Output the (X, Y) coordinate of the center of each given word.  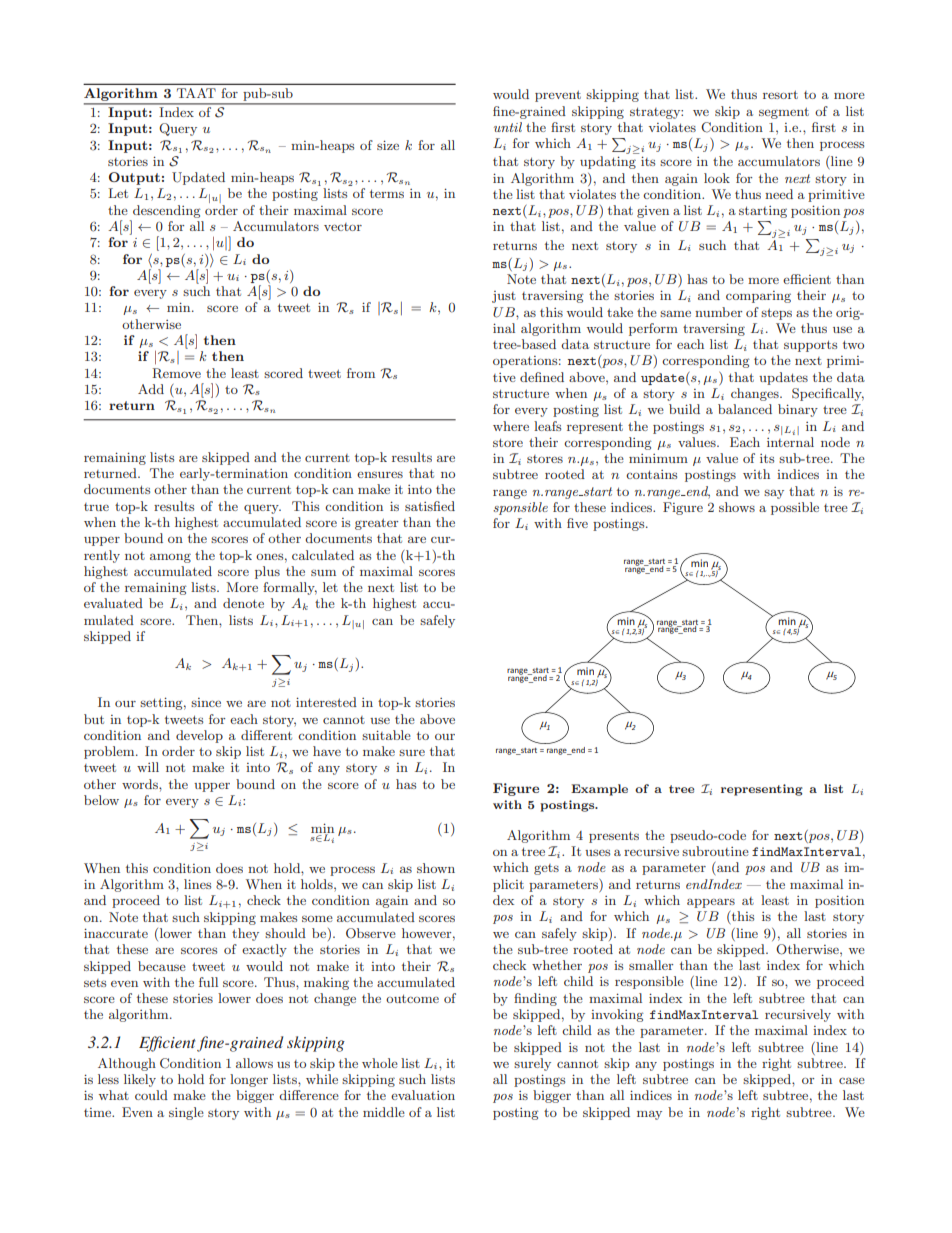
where (511, 426)
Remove (176, 373)
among (170, 558)
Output (134, 178)
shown (436, 868)
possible (795, 508)
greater (376, 524)
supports (810, 346)
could (151, 1095)
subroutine (715, 851)
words (141, 784)
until (508, 127)
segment (784, 113)
